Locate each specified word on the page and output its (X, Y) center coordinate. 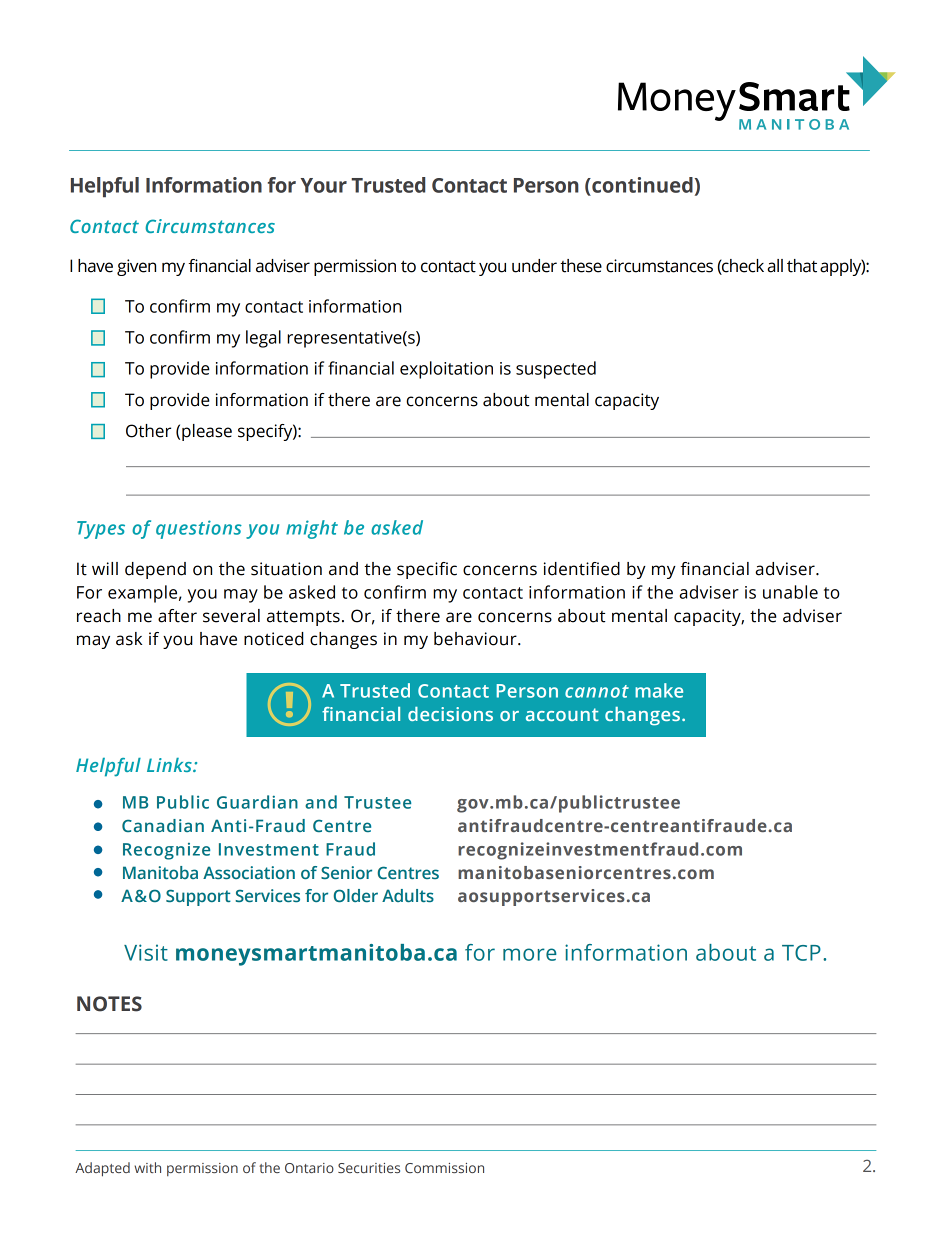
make (659, 690)
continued (641, 185)
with (147, 1167)
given (136, 267)
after (177, 616)
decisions (450, 714)
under (534, 266)
